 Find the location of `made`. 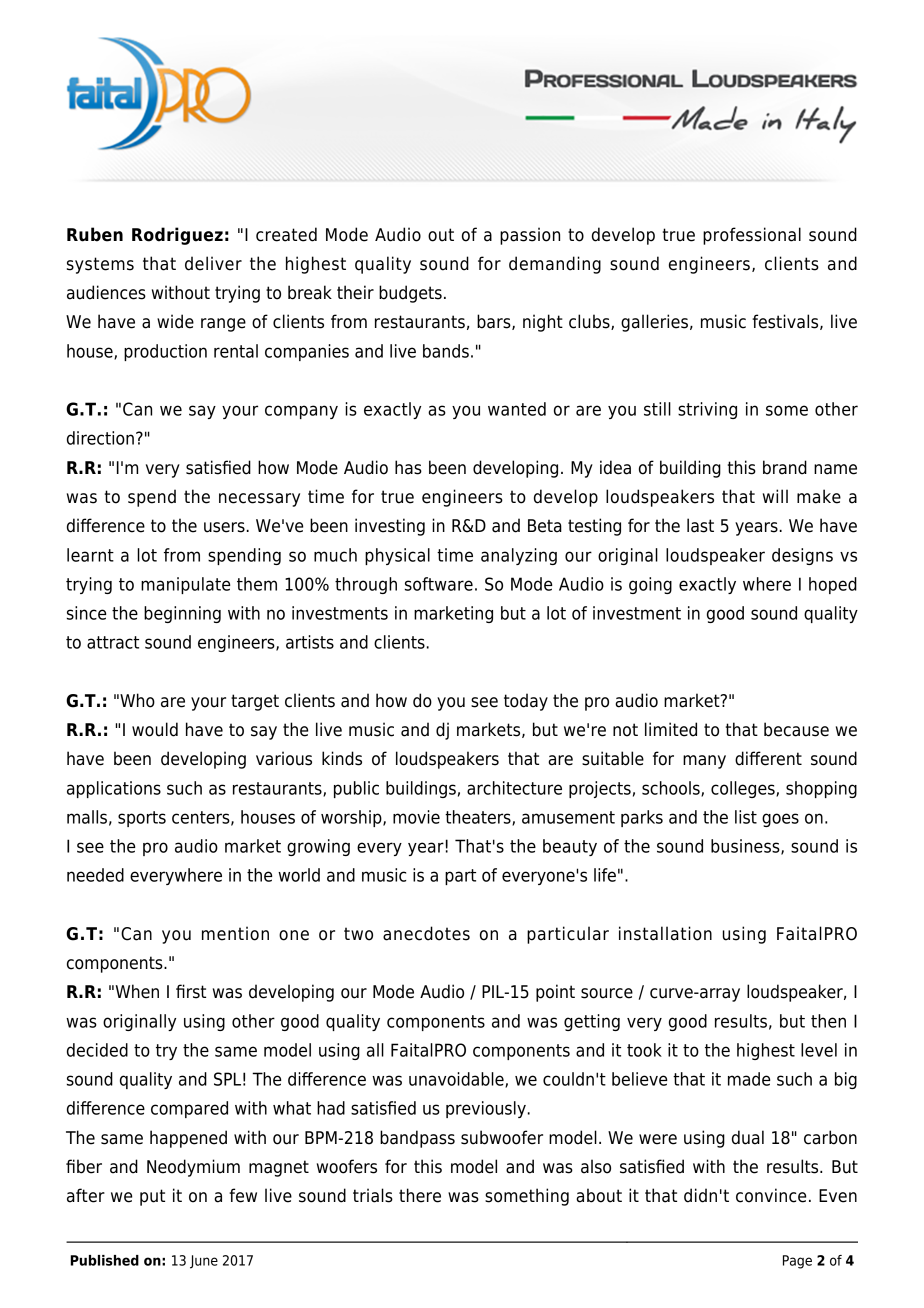

made is located at coordinates (749, 1079).
